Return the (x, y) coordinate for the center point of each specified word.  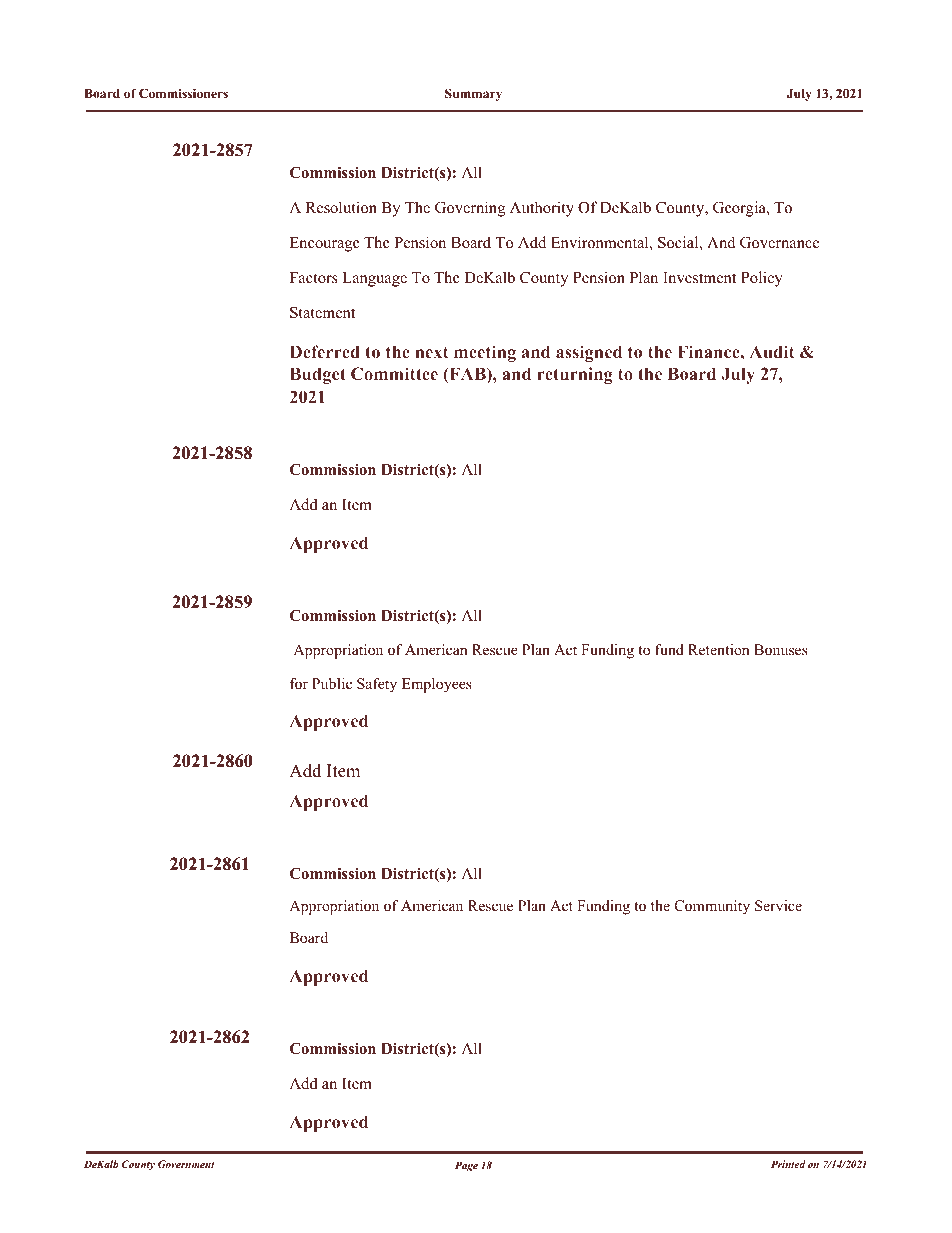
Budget (318, 375)
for (299, 683)
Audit (772, 351)
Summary (473, 94)
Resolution (341, 207)
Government (186, 1164)
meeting (485, 353)
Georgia (740, 209)
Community (712, 907)
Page (466, 1166)
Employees (437, 685)
